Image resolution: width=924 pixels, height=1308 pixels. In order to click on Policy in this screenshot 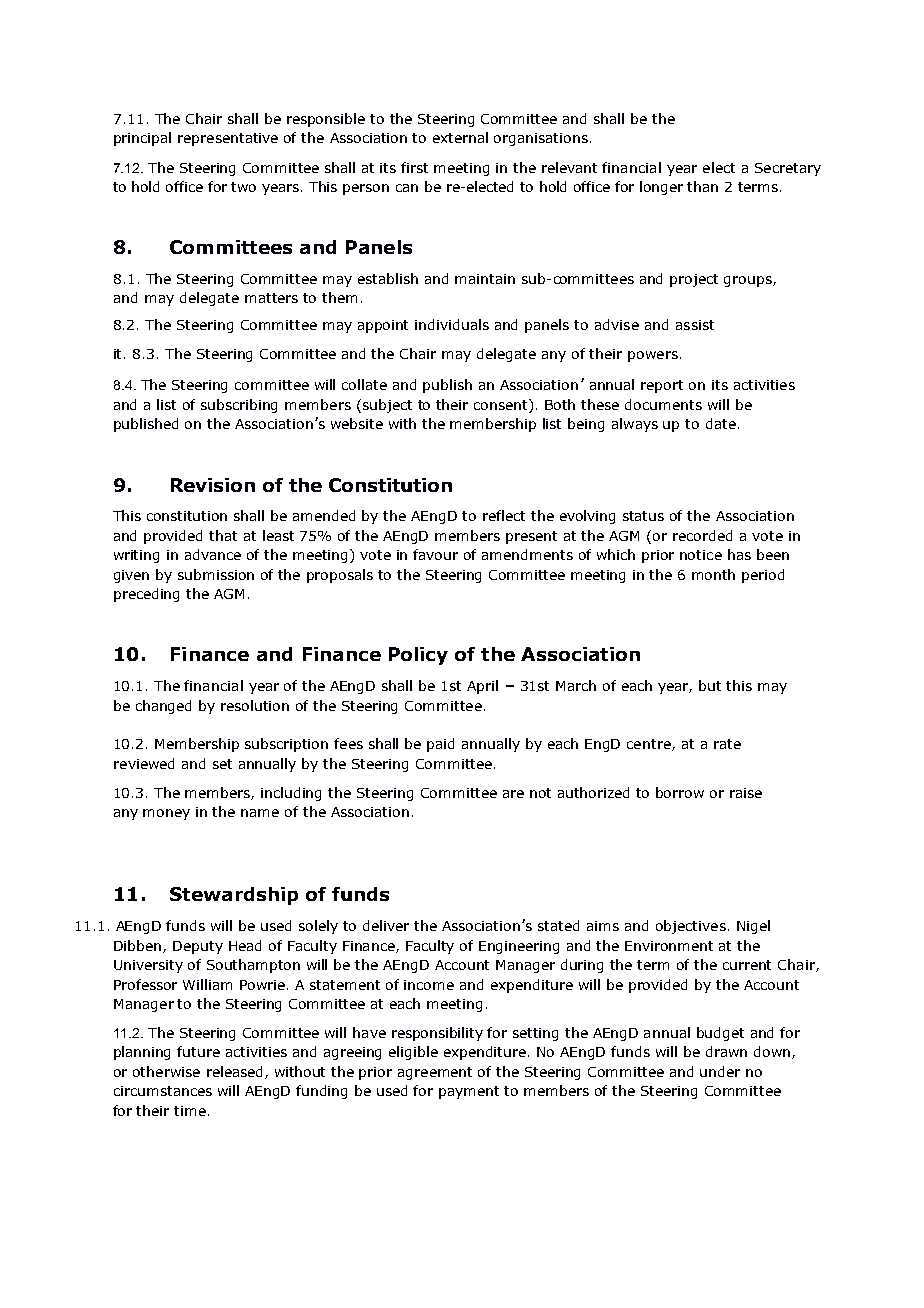, I will do `click(418, 656)`.
